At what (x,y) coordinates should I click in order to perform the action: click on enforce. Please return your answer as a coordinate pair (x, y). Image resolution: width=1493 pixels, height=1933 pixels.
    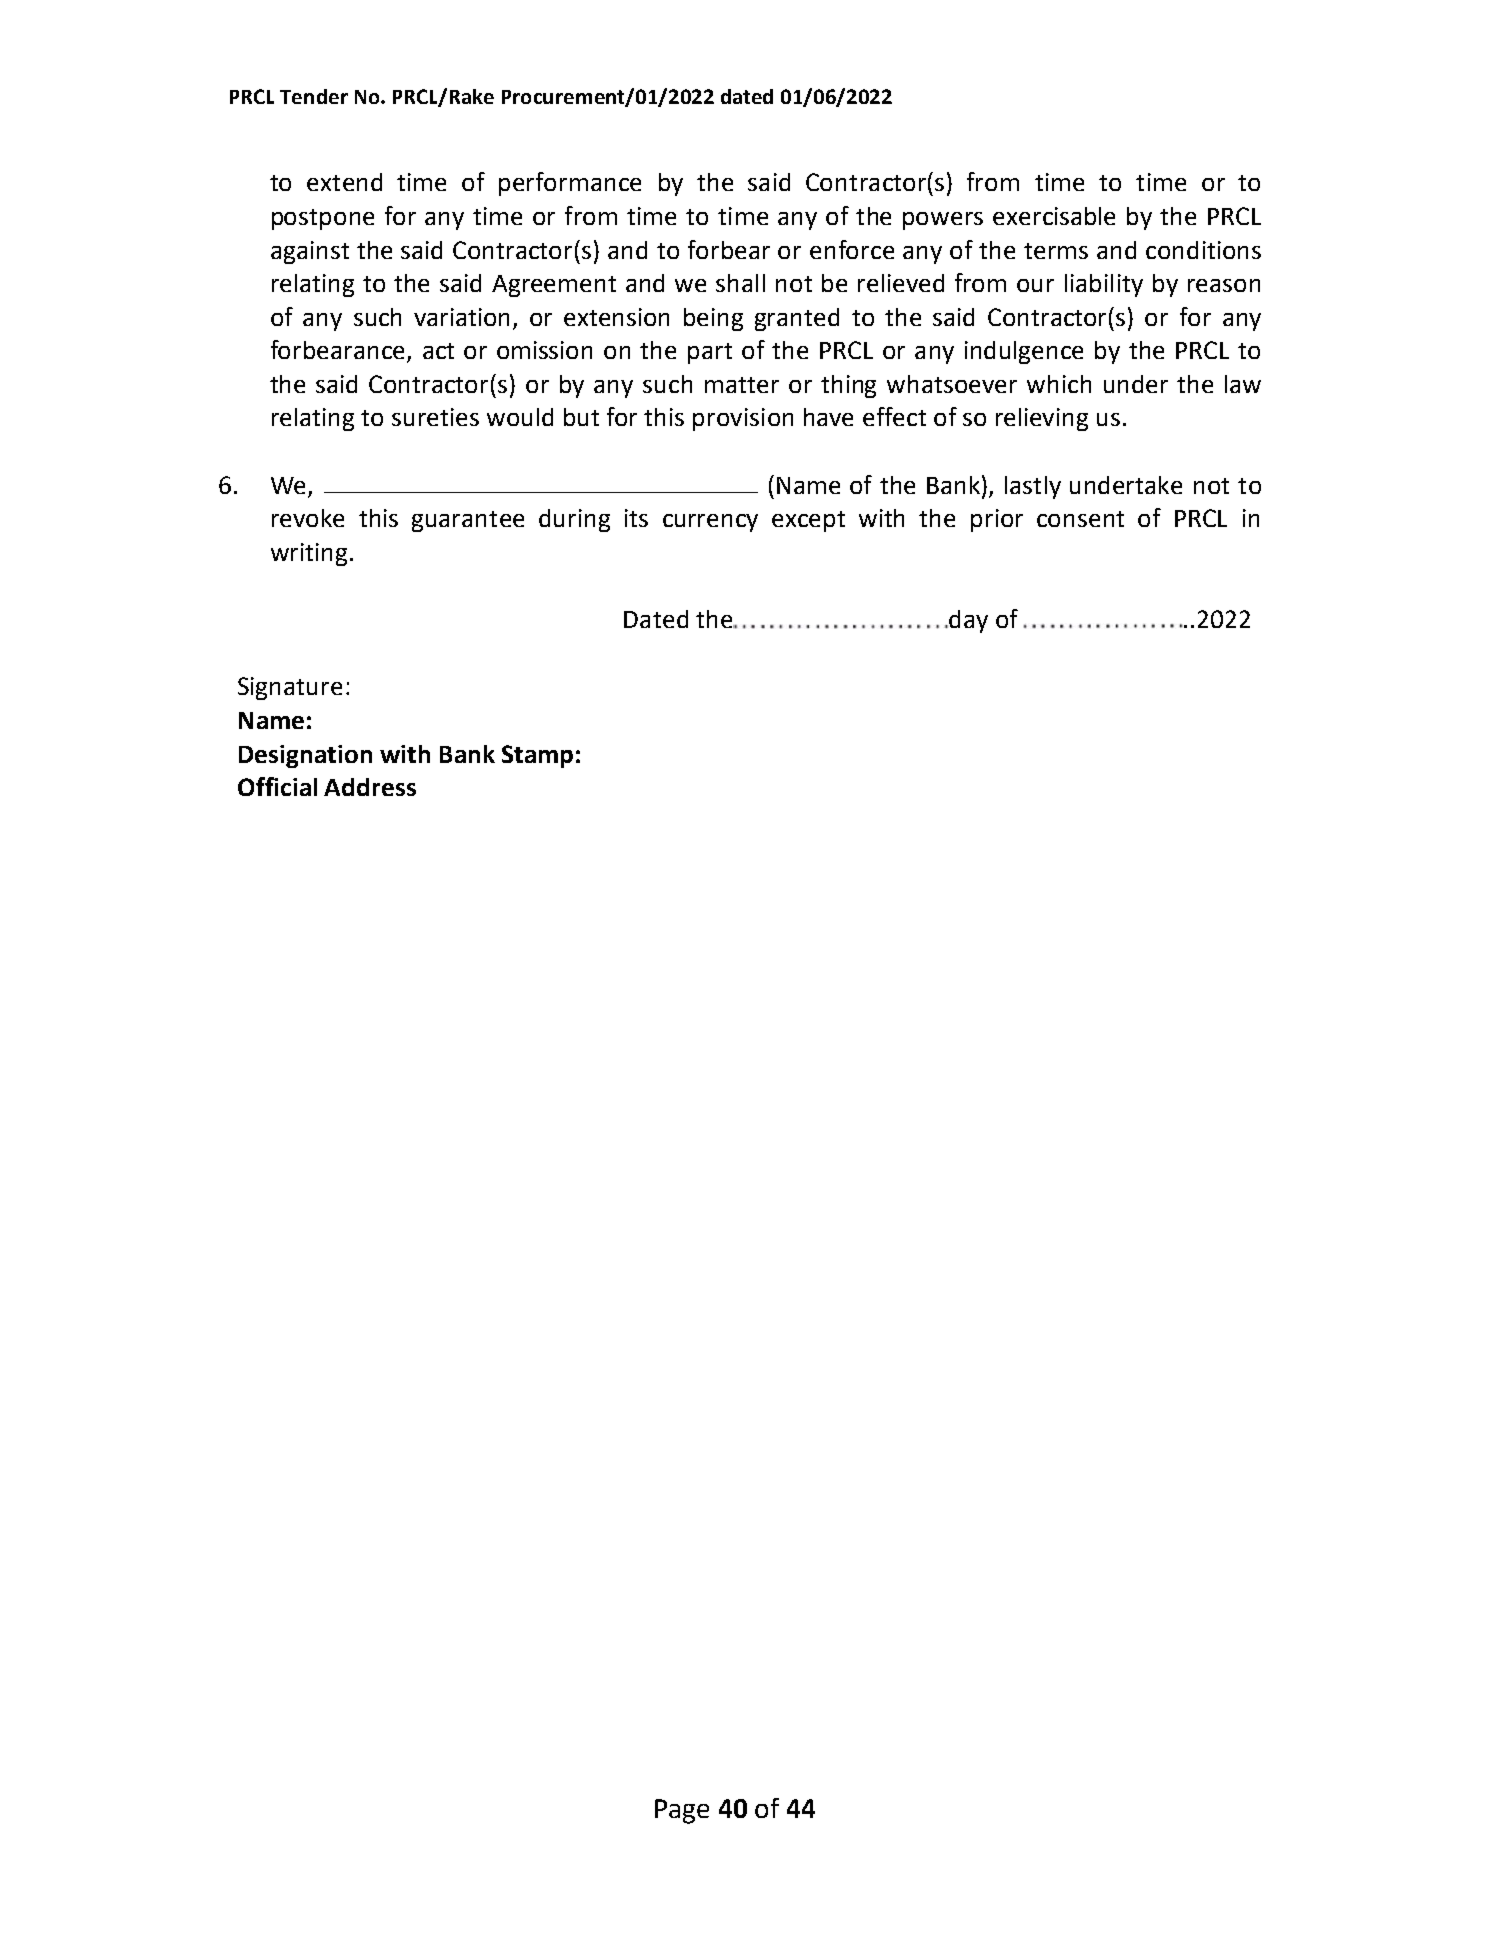
    Looking at the image, I should click on (852, 249).
